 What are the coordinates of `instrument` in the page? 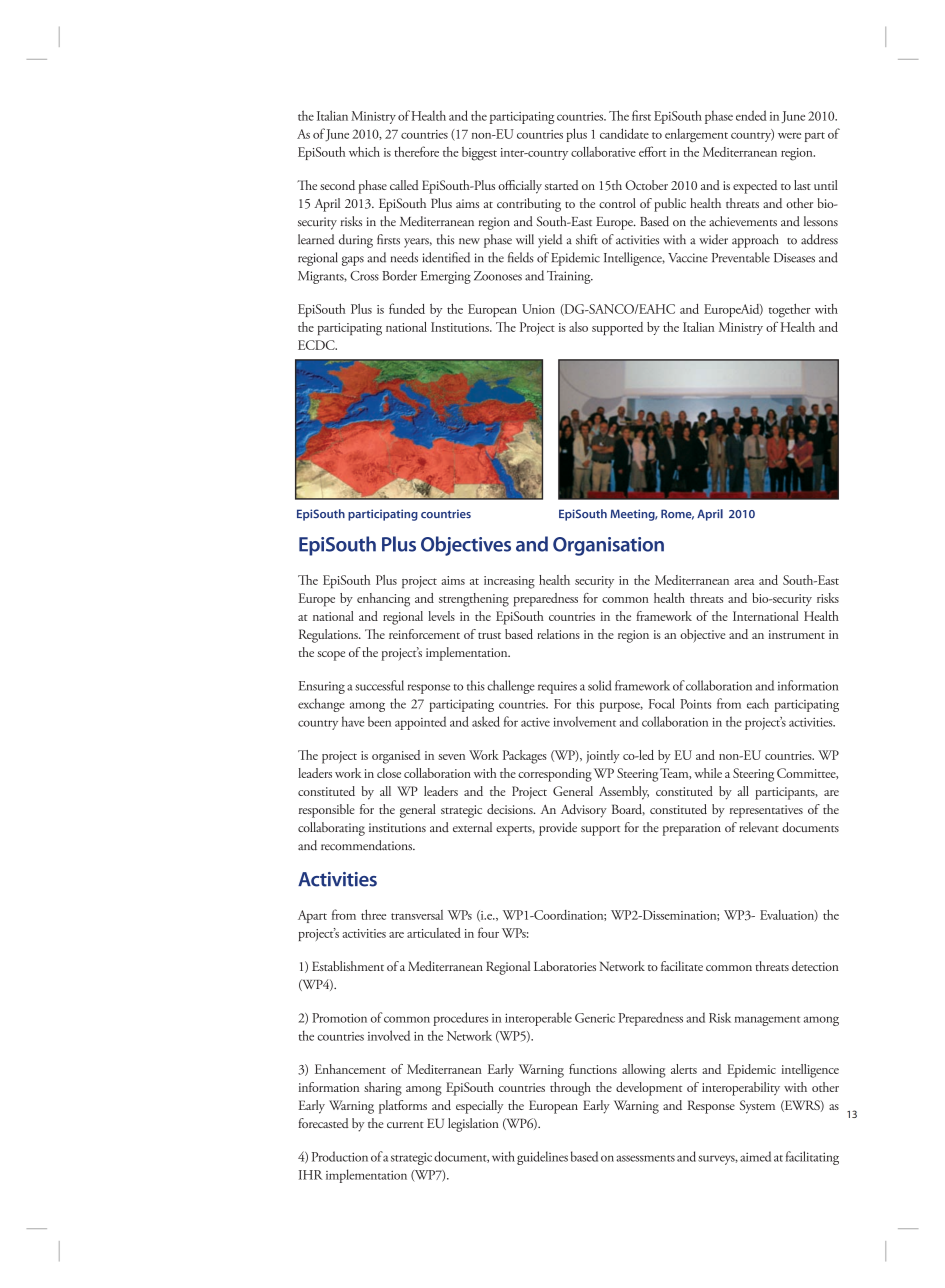 It's located at (797, 634).
